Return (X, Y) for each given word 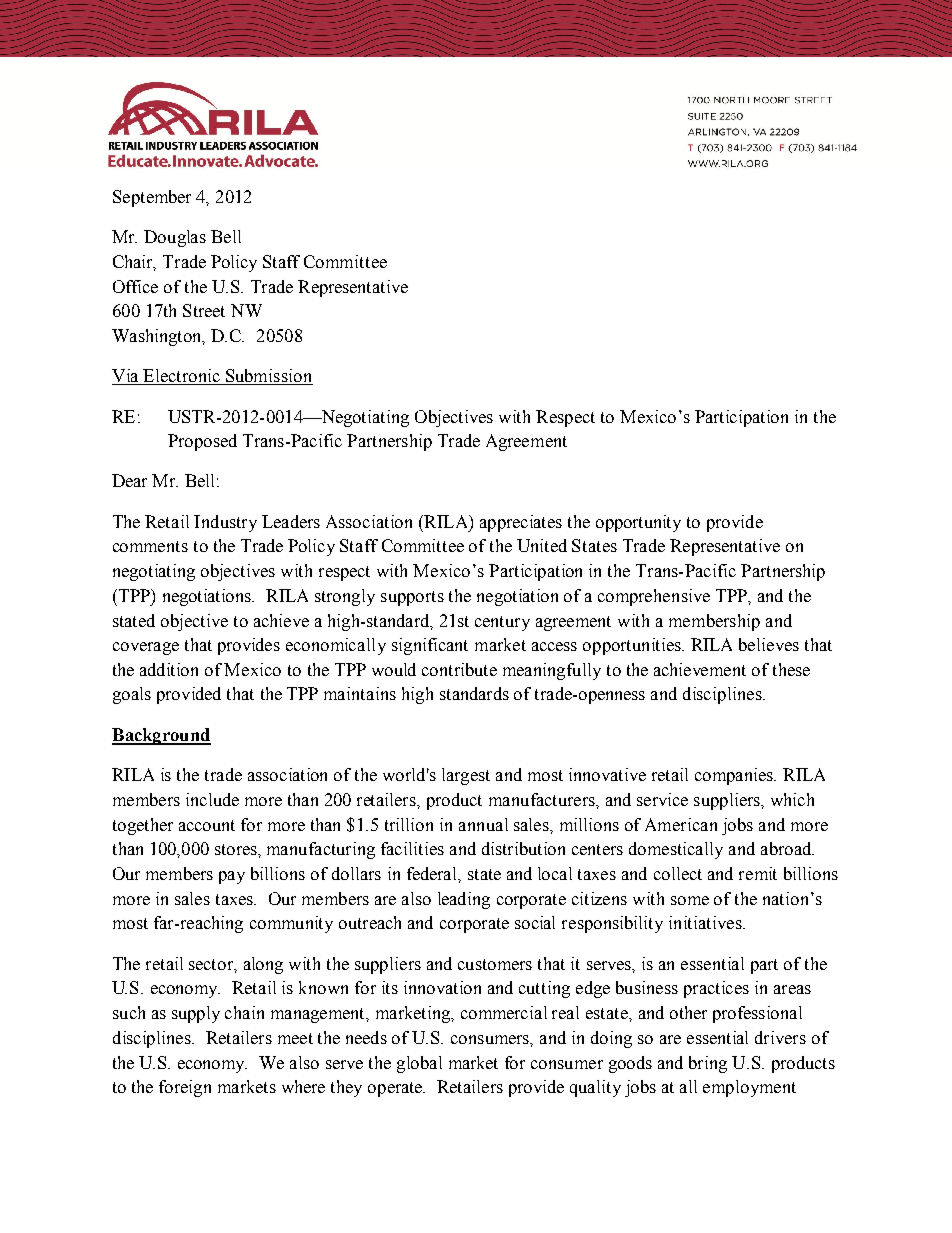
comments (150, 546)
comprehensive (654, 597)
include (212, 799)
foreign (185, 1088)
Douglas (175, 238)
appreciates (521, 523)
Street (204, 310)
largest (466, 776)
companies (735, 776)
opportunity (638, 523)
